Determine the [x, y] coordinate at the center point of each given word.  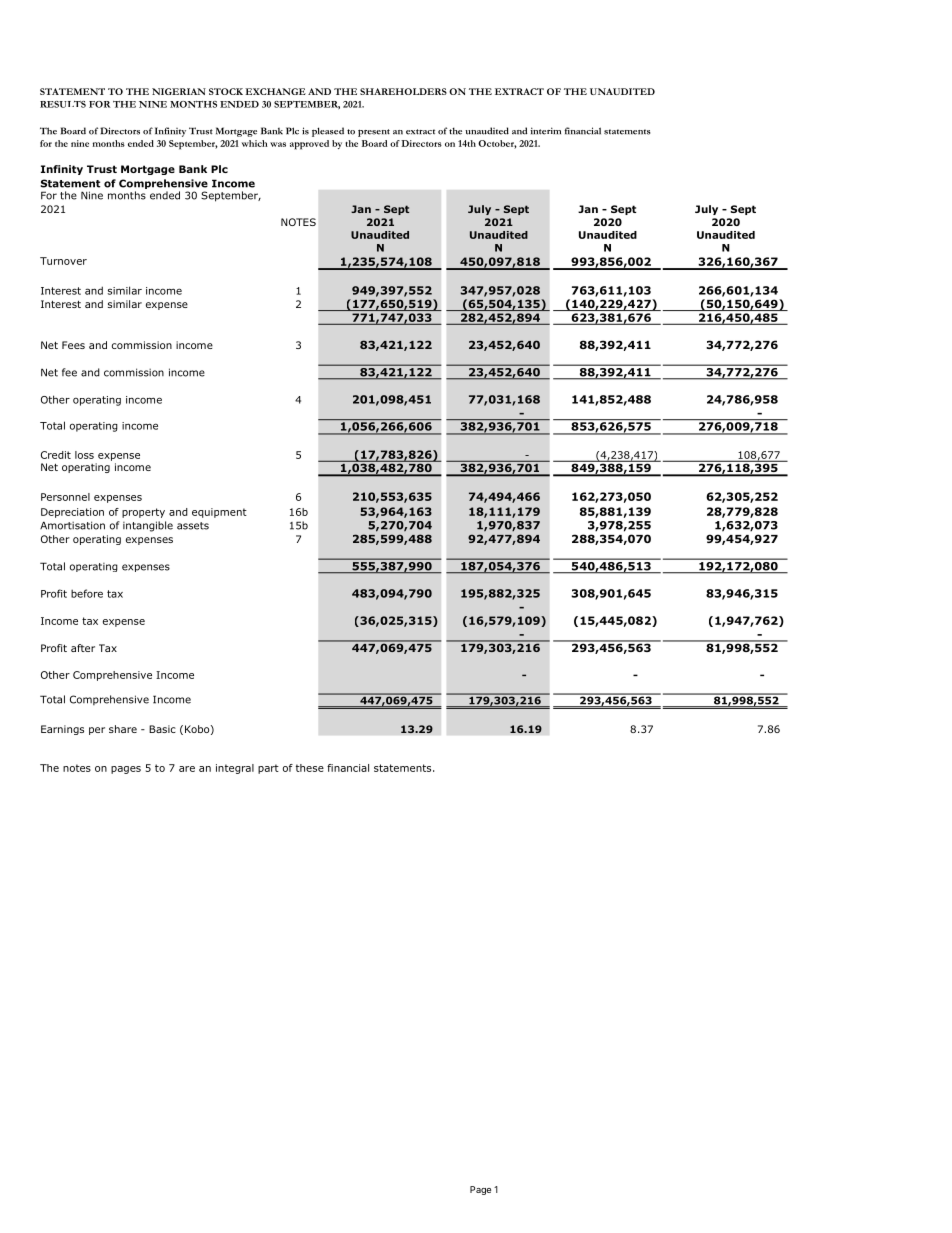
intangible [148, 526]
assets [193, 526]
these [310, 768]
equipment [219, 513]
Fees [73, 345]
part [268, 769]
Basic [162, 729]
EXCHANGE [275, 91]
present [374, 133]
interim [545, 131]
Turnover [63, 261]
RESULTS [63, 104]
